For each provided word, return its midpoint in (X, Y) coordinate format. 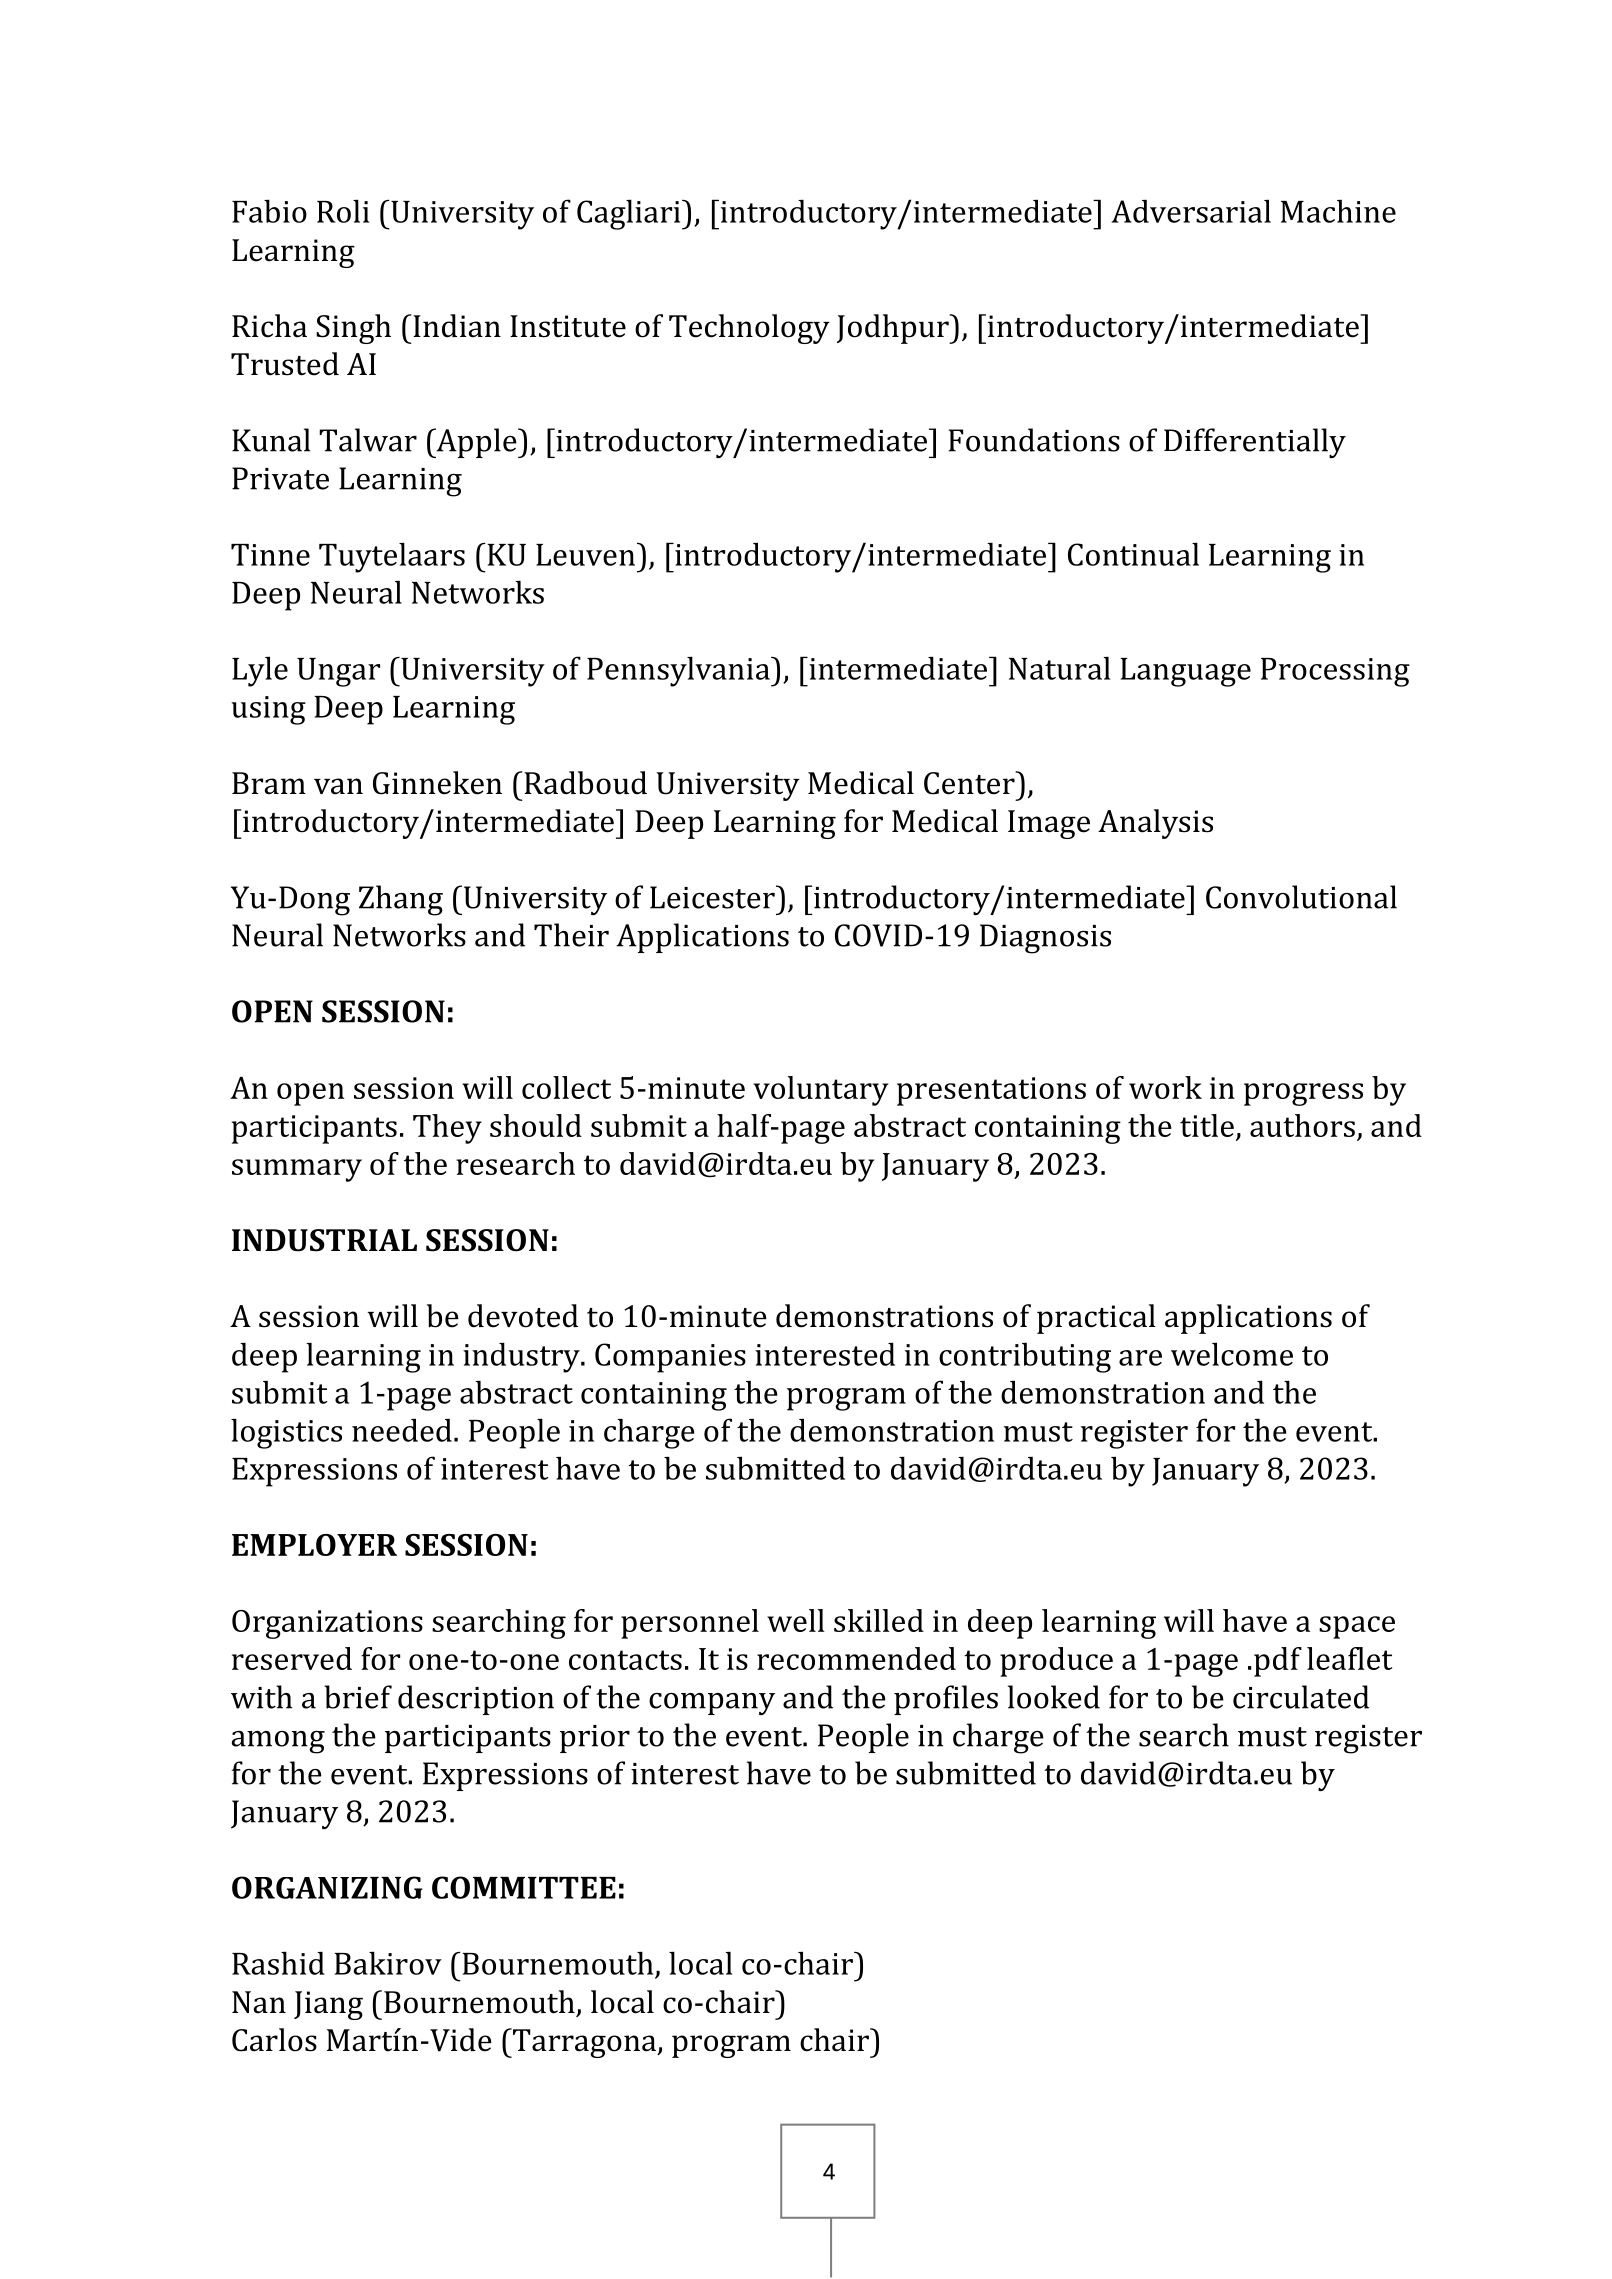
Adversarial (1191, 211)
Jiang (328, 2005)
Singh (353, 329)
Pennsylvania (679, 671)
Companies (670, 1358)
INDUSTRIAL (324, 1240)
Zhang (401, 900)
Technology (749, 329)
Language (1185, 672)
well (796, 1620)
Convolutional (1301, 897)
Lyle (260, 671)
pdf (1278, 1662)
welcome (1232, 1354)
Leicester (713, 897)
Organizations (327, 1624)
